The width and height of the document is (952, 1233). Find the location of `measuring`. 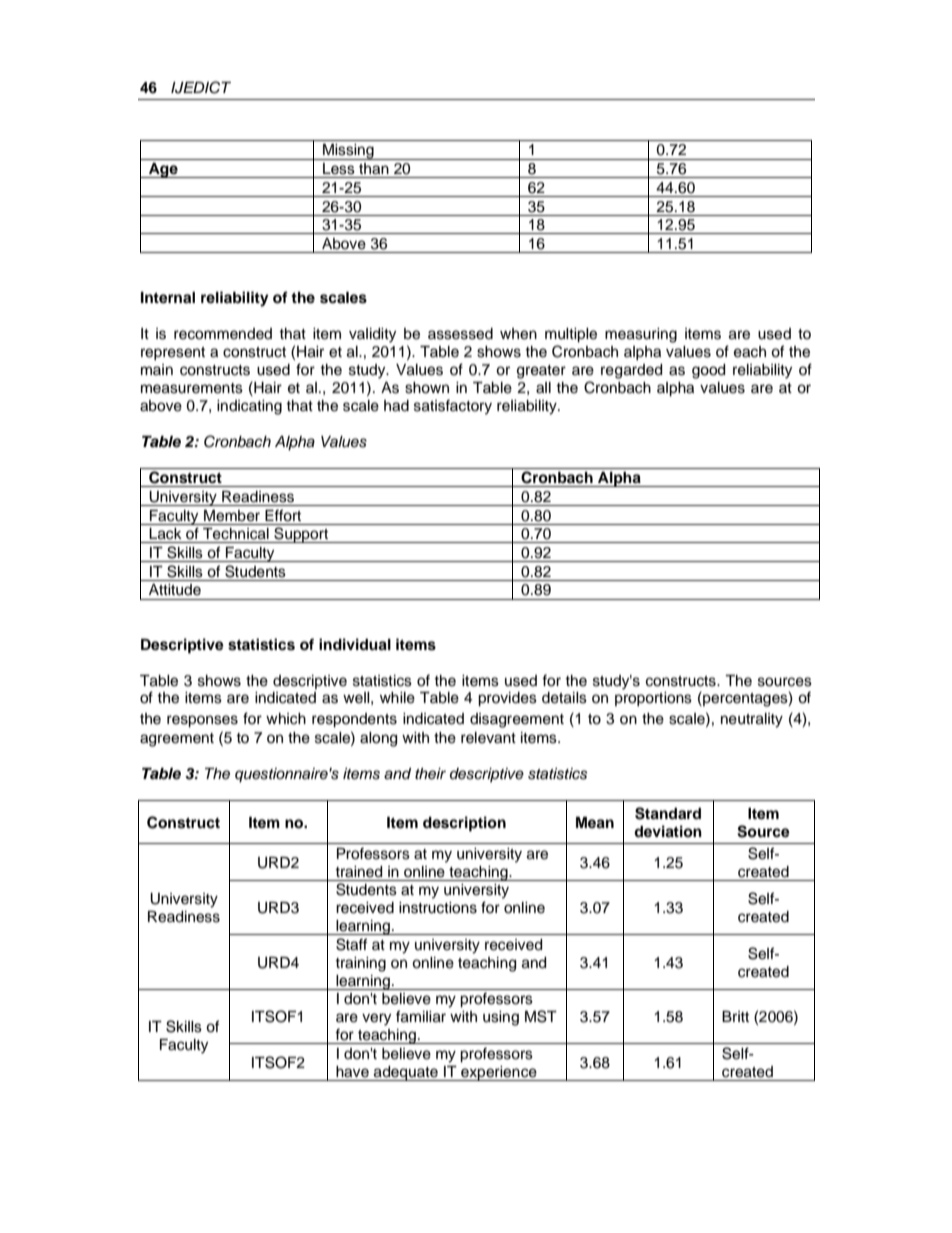

measuring is located at coordinates (641, 335).
